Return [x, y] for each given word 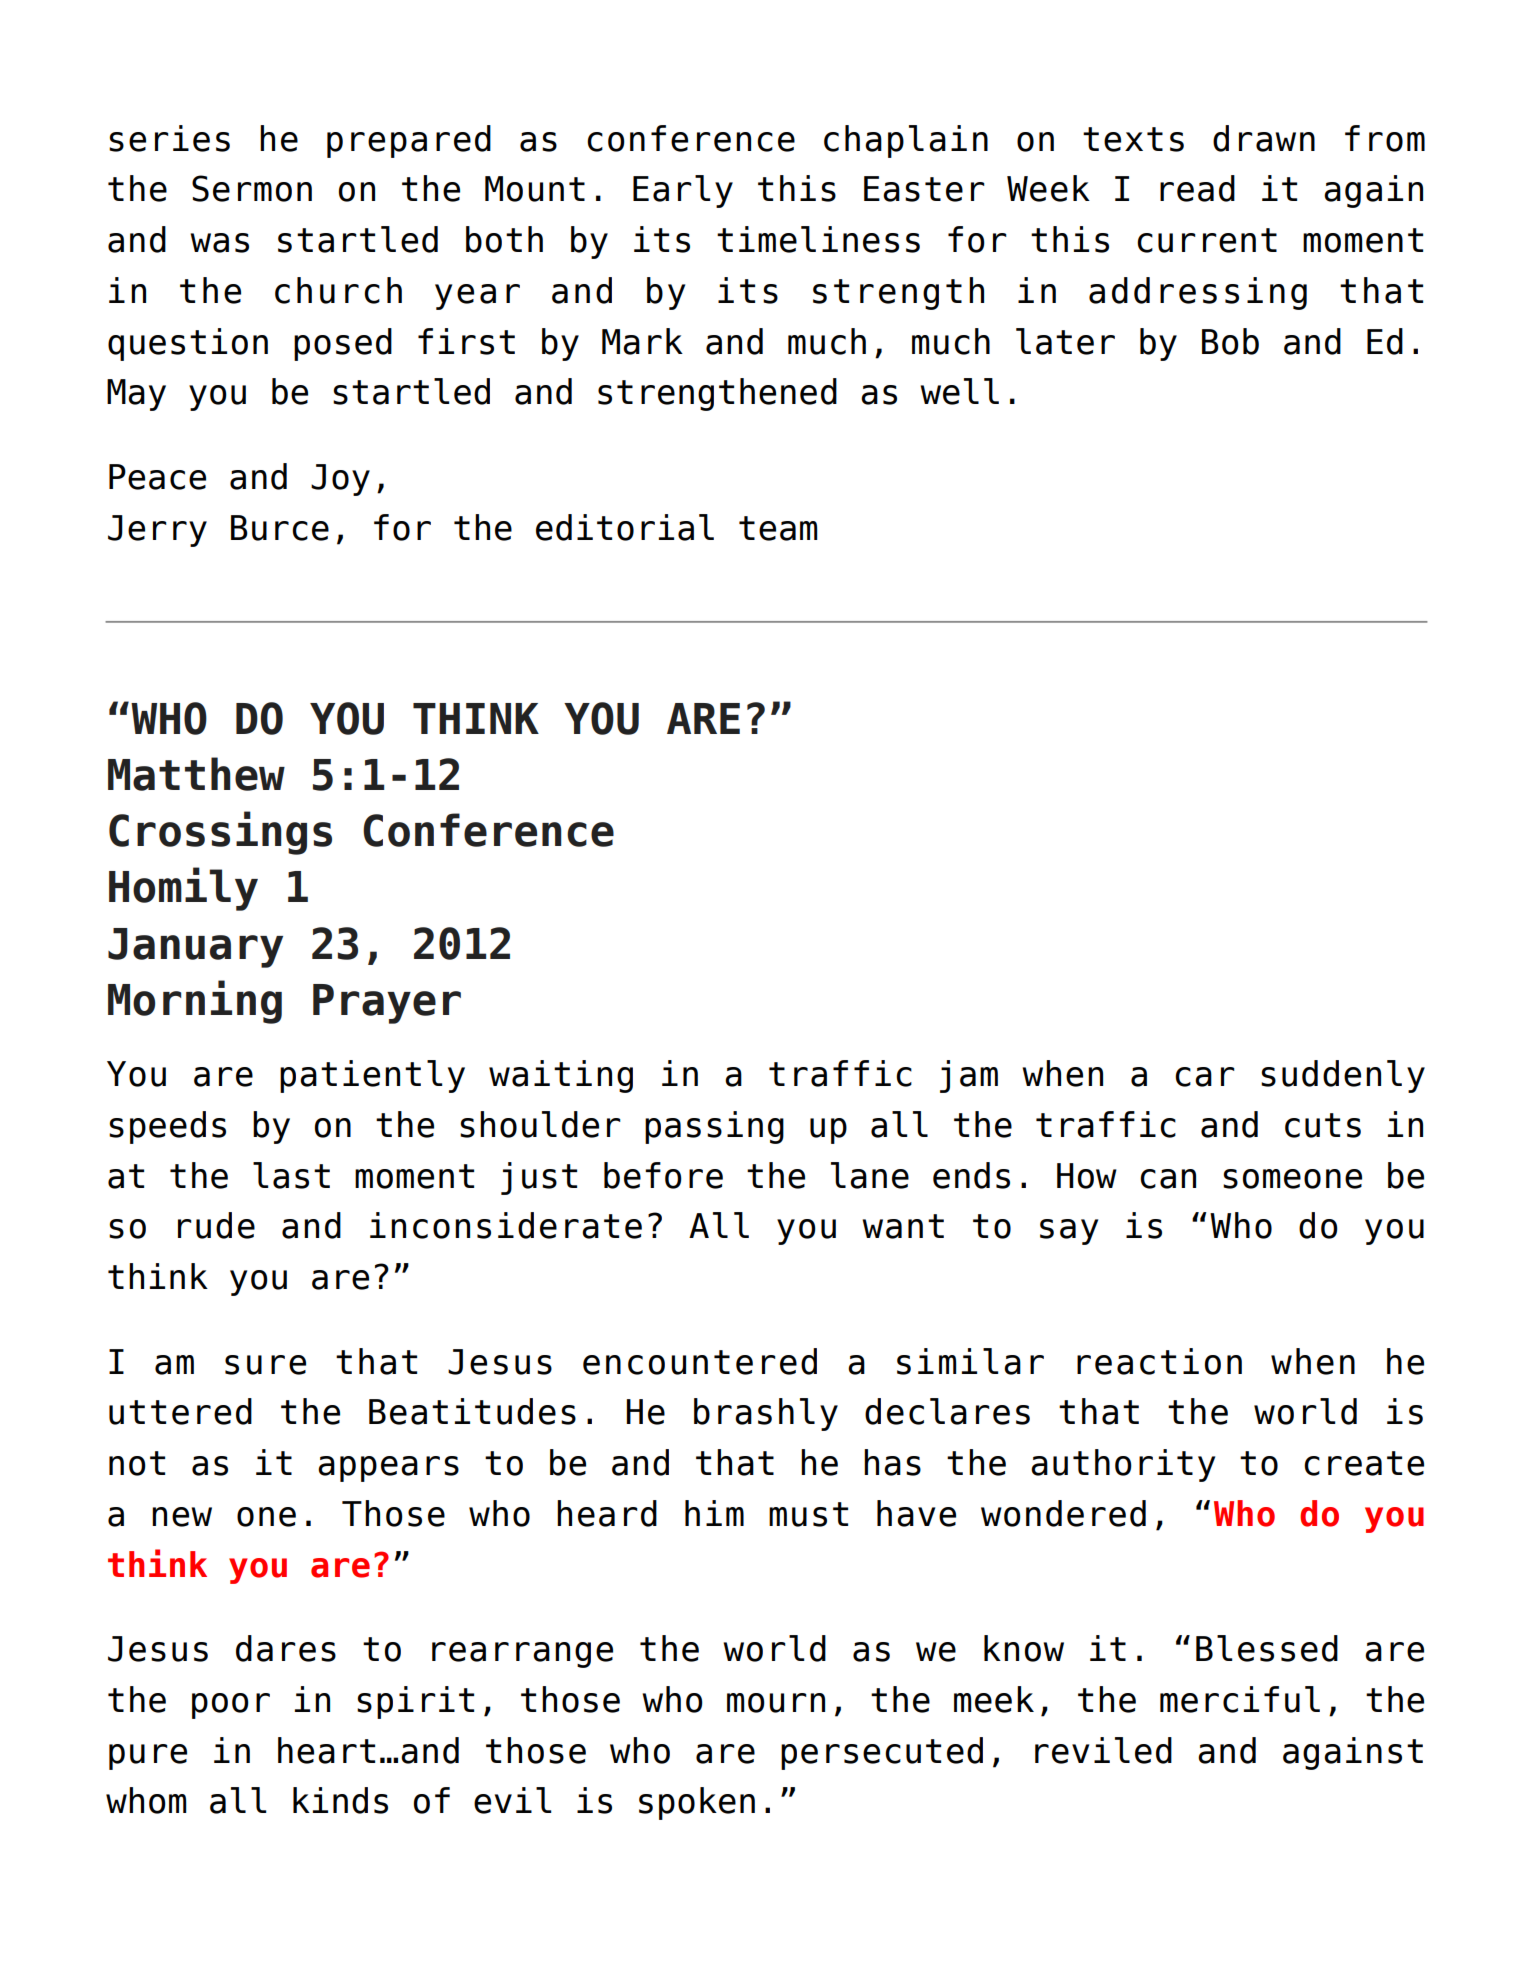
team [778, 528]
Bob [1230, 341]
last [291, 1175]
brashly [766, 1414]
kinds [340, 1800]
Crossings [220, 833]
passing [714, 1127]
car [1205, 1077]
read [1197, 188]
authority [1123, 1465]
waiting [561, 1076]
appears [388, 1469]
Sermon [252, 188]
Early [683, 191]
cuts [1323, 1125]
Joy [340, 480]
